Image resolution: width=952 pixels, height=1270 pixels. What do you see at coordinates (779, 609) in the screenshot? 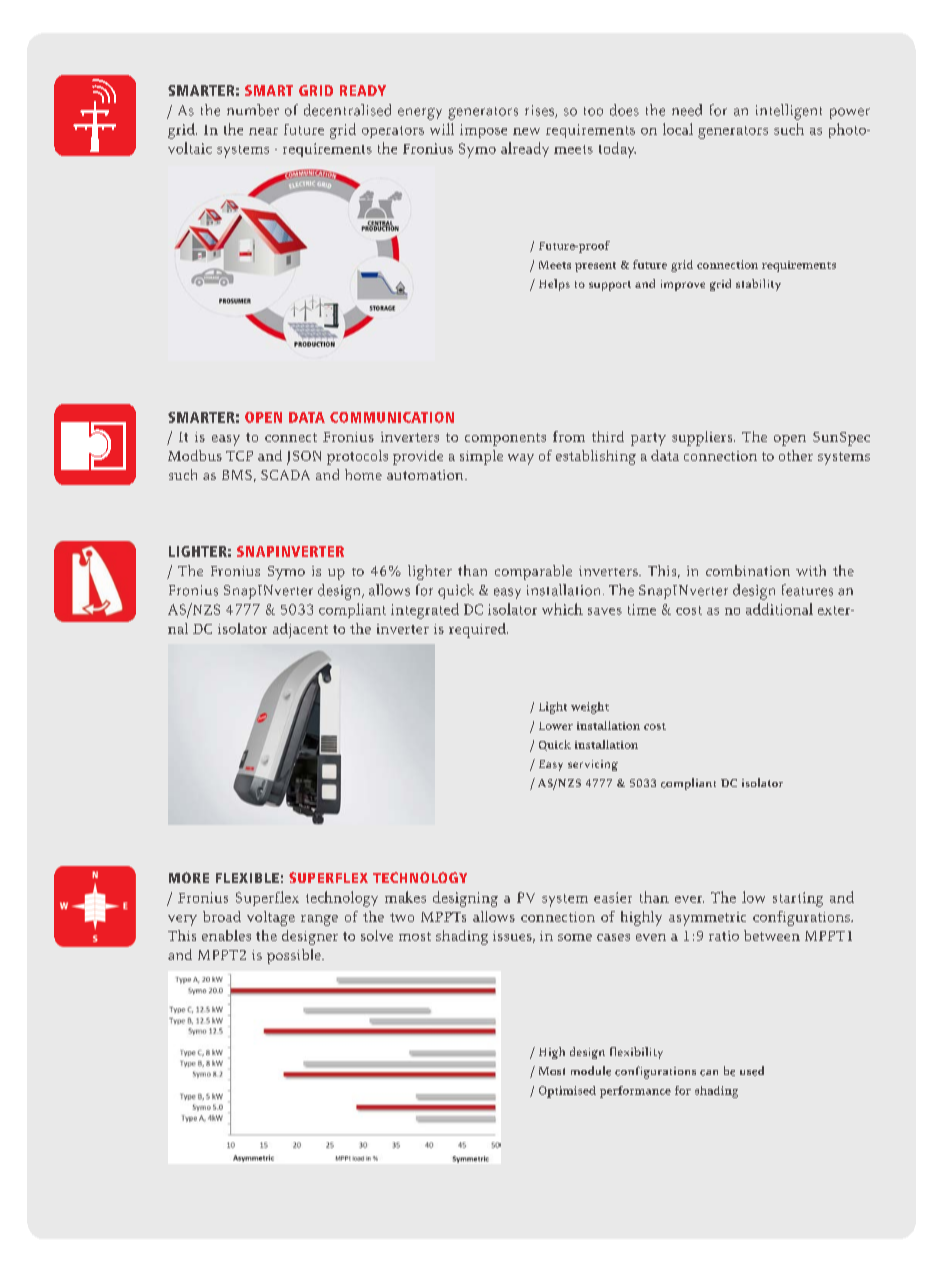
I see `additional` at bounding box center [779, 609].
